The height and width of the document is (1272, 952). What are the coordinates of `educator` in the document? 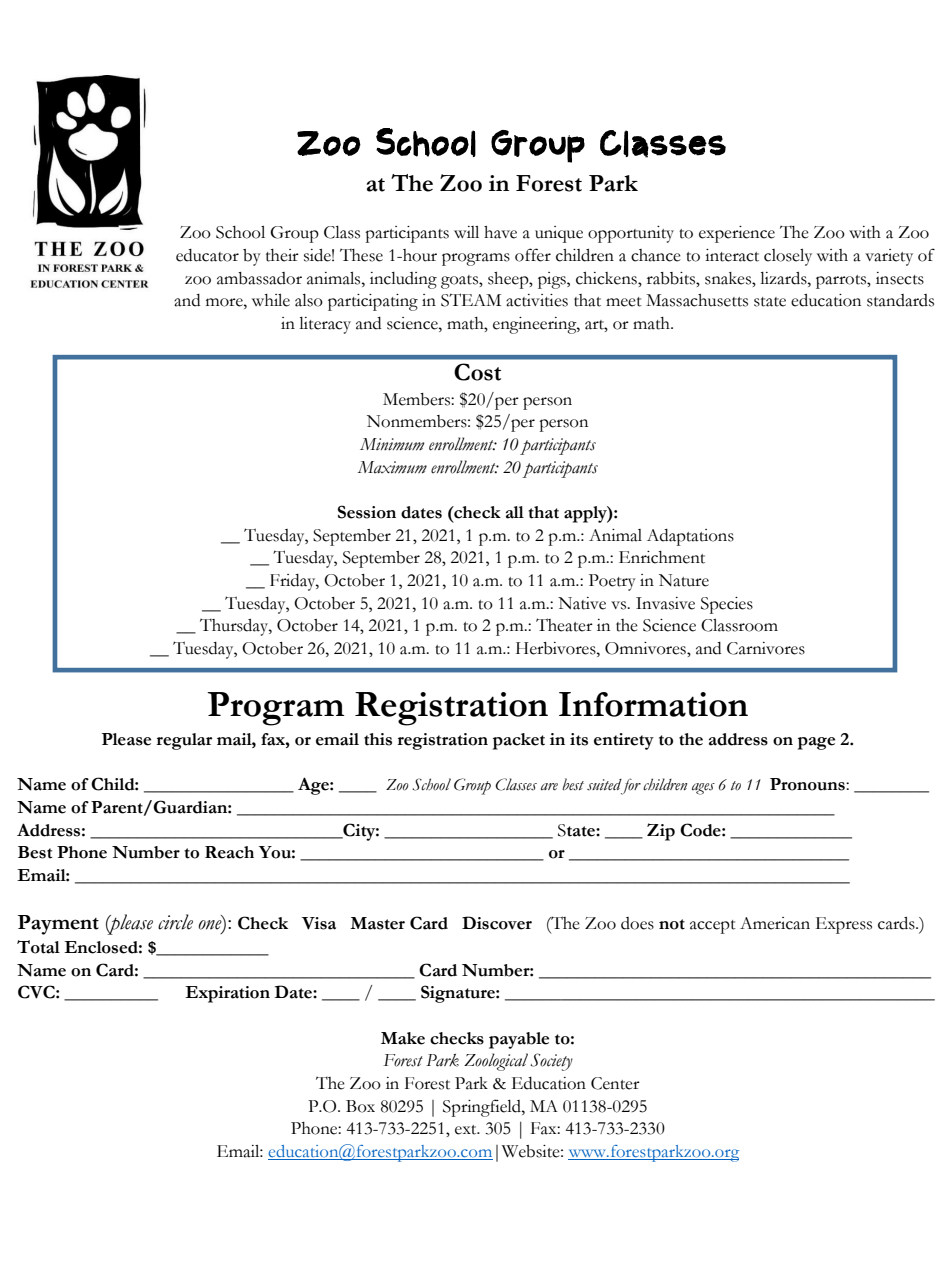 It's located at (207, 255).
